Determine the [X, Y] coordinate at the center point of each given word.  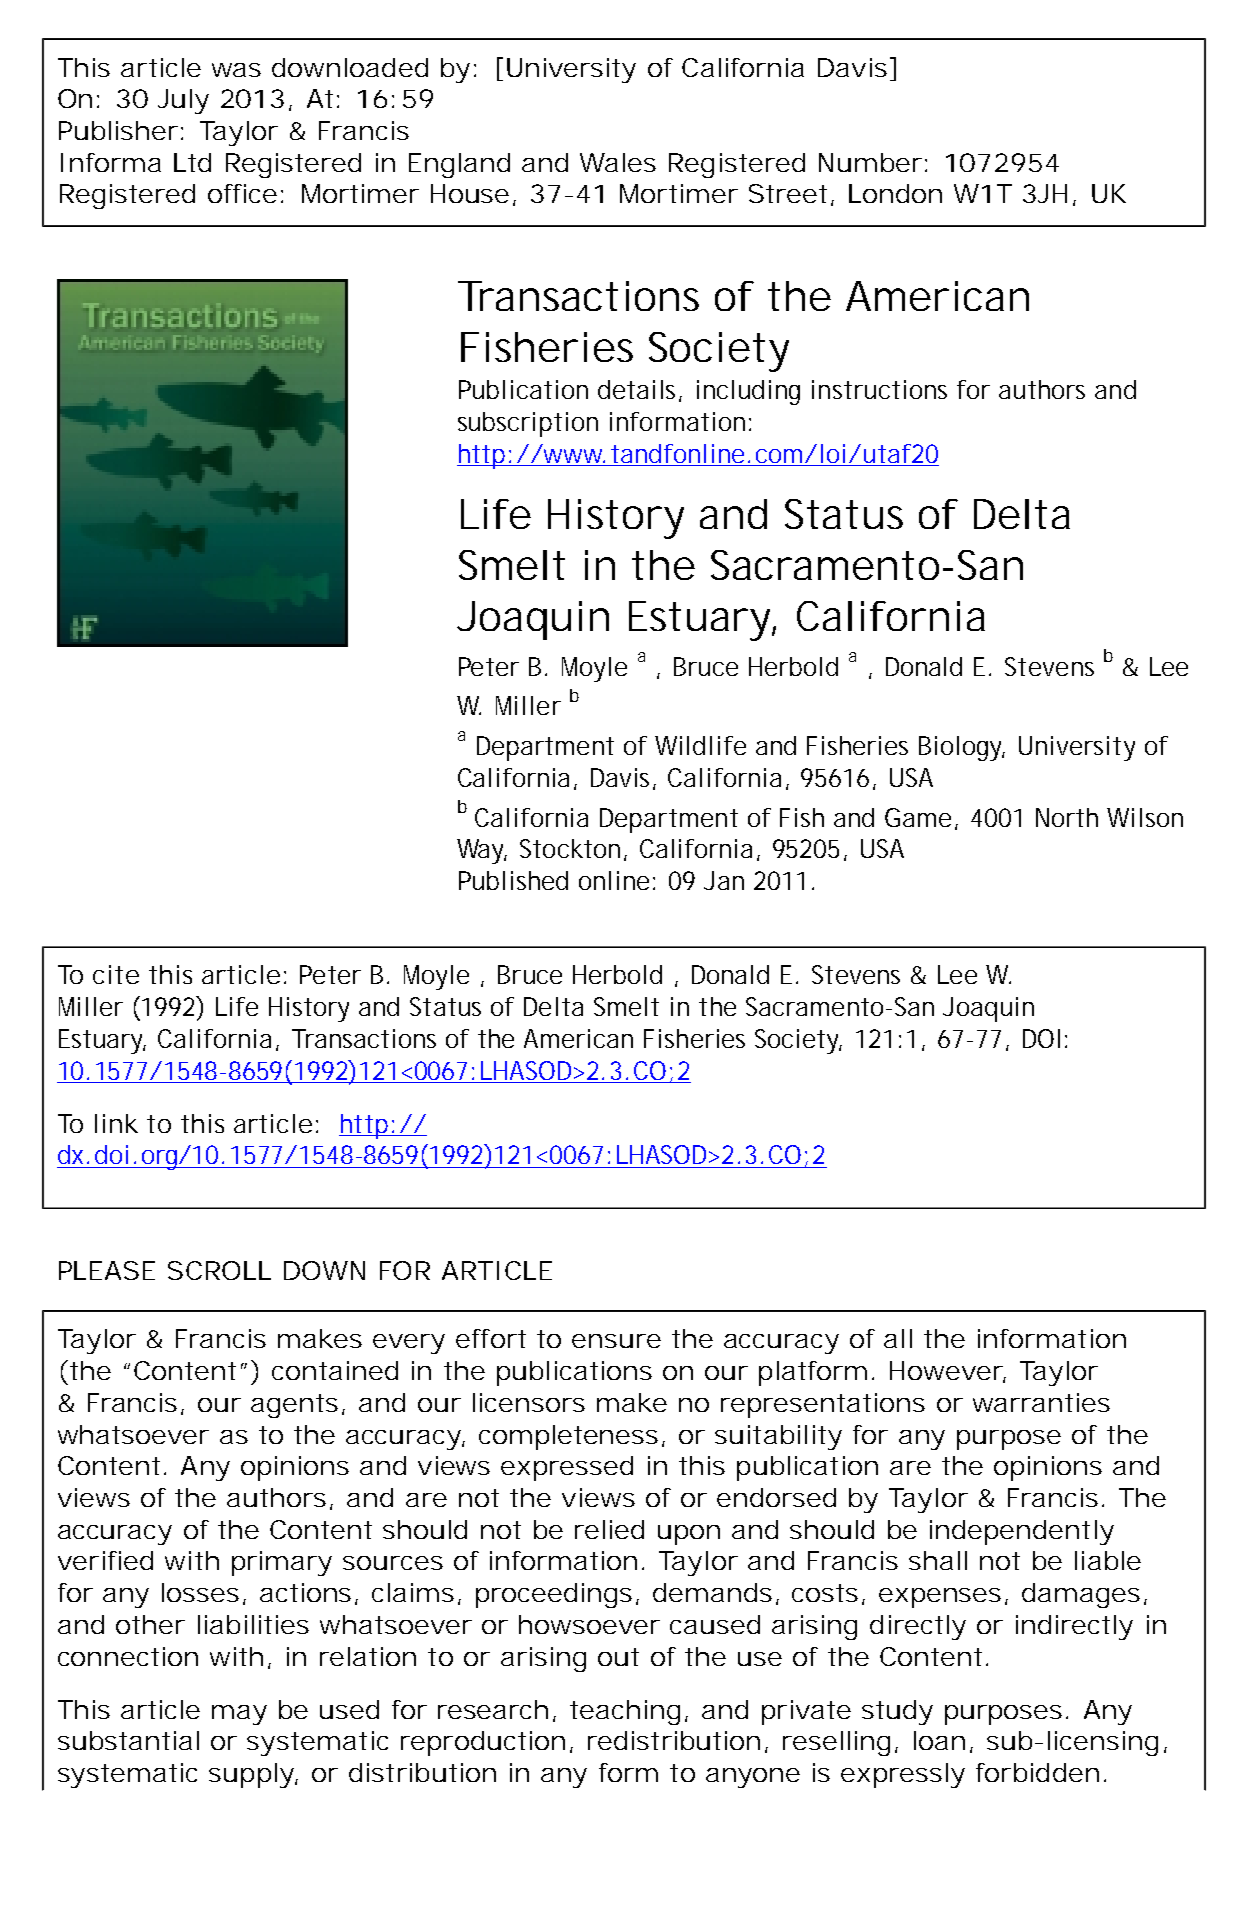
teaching [625, 1712]
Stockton [570, 848]
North [1067, 817]
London [895, 193]
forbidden [1037, 1772]
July [183, 101]
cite [116, 974]
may [239, 1715]
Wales [618, 162]
